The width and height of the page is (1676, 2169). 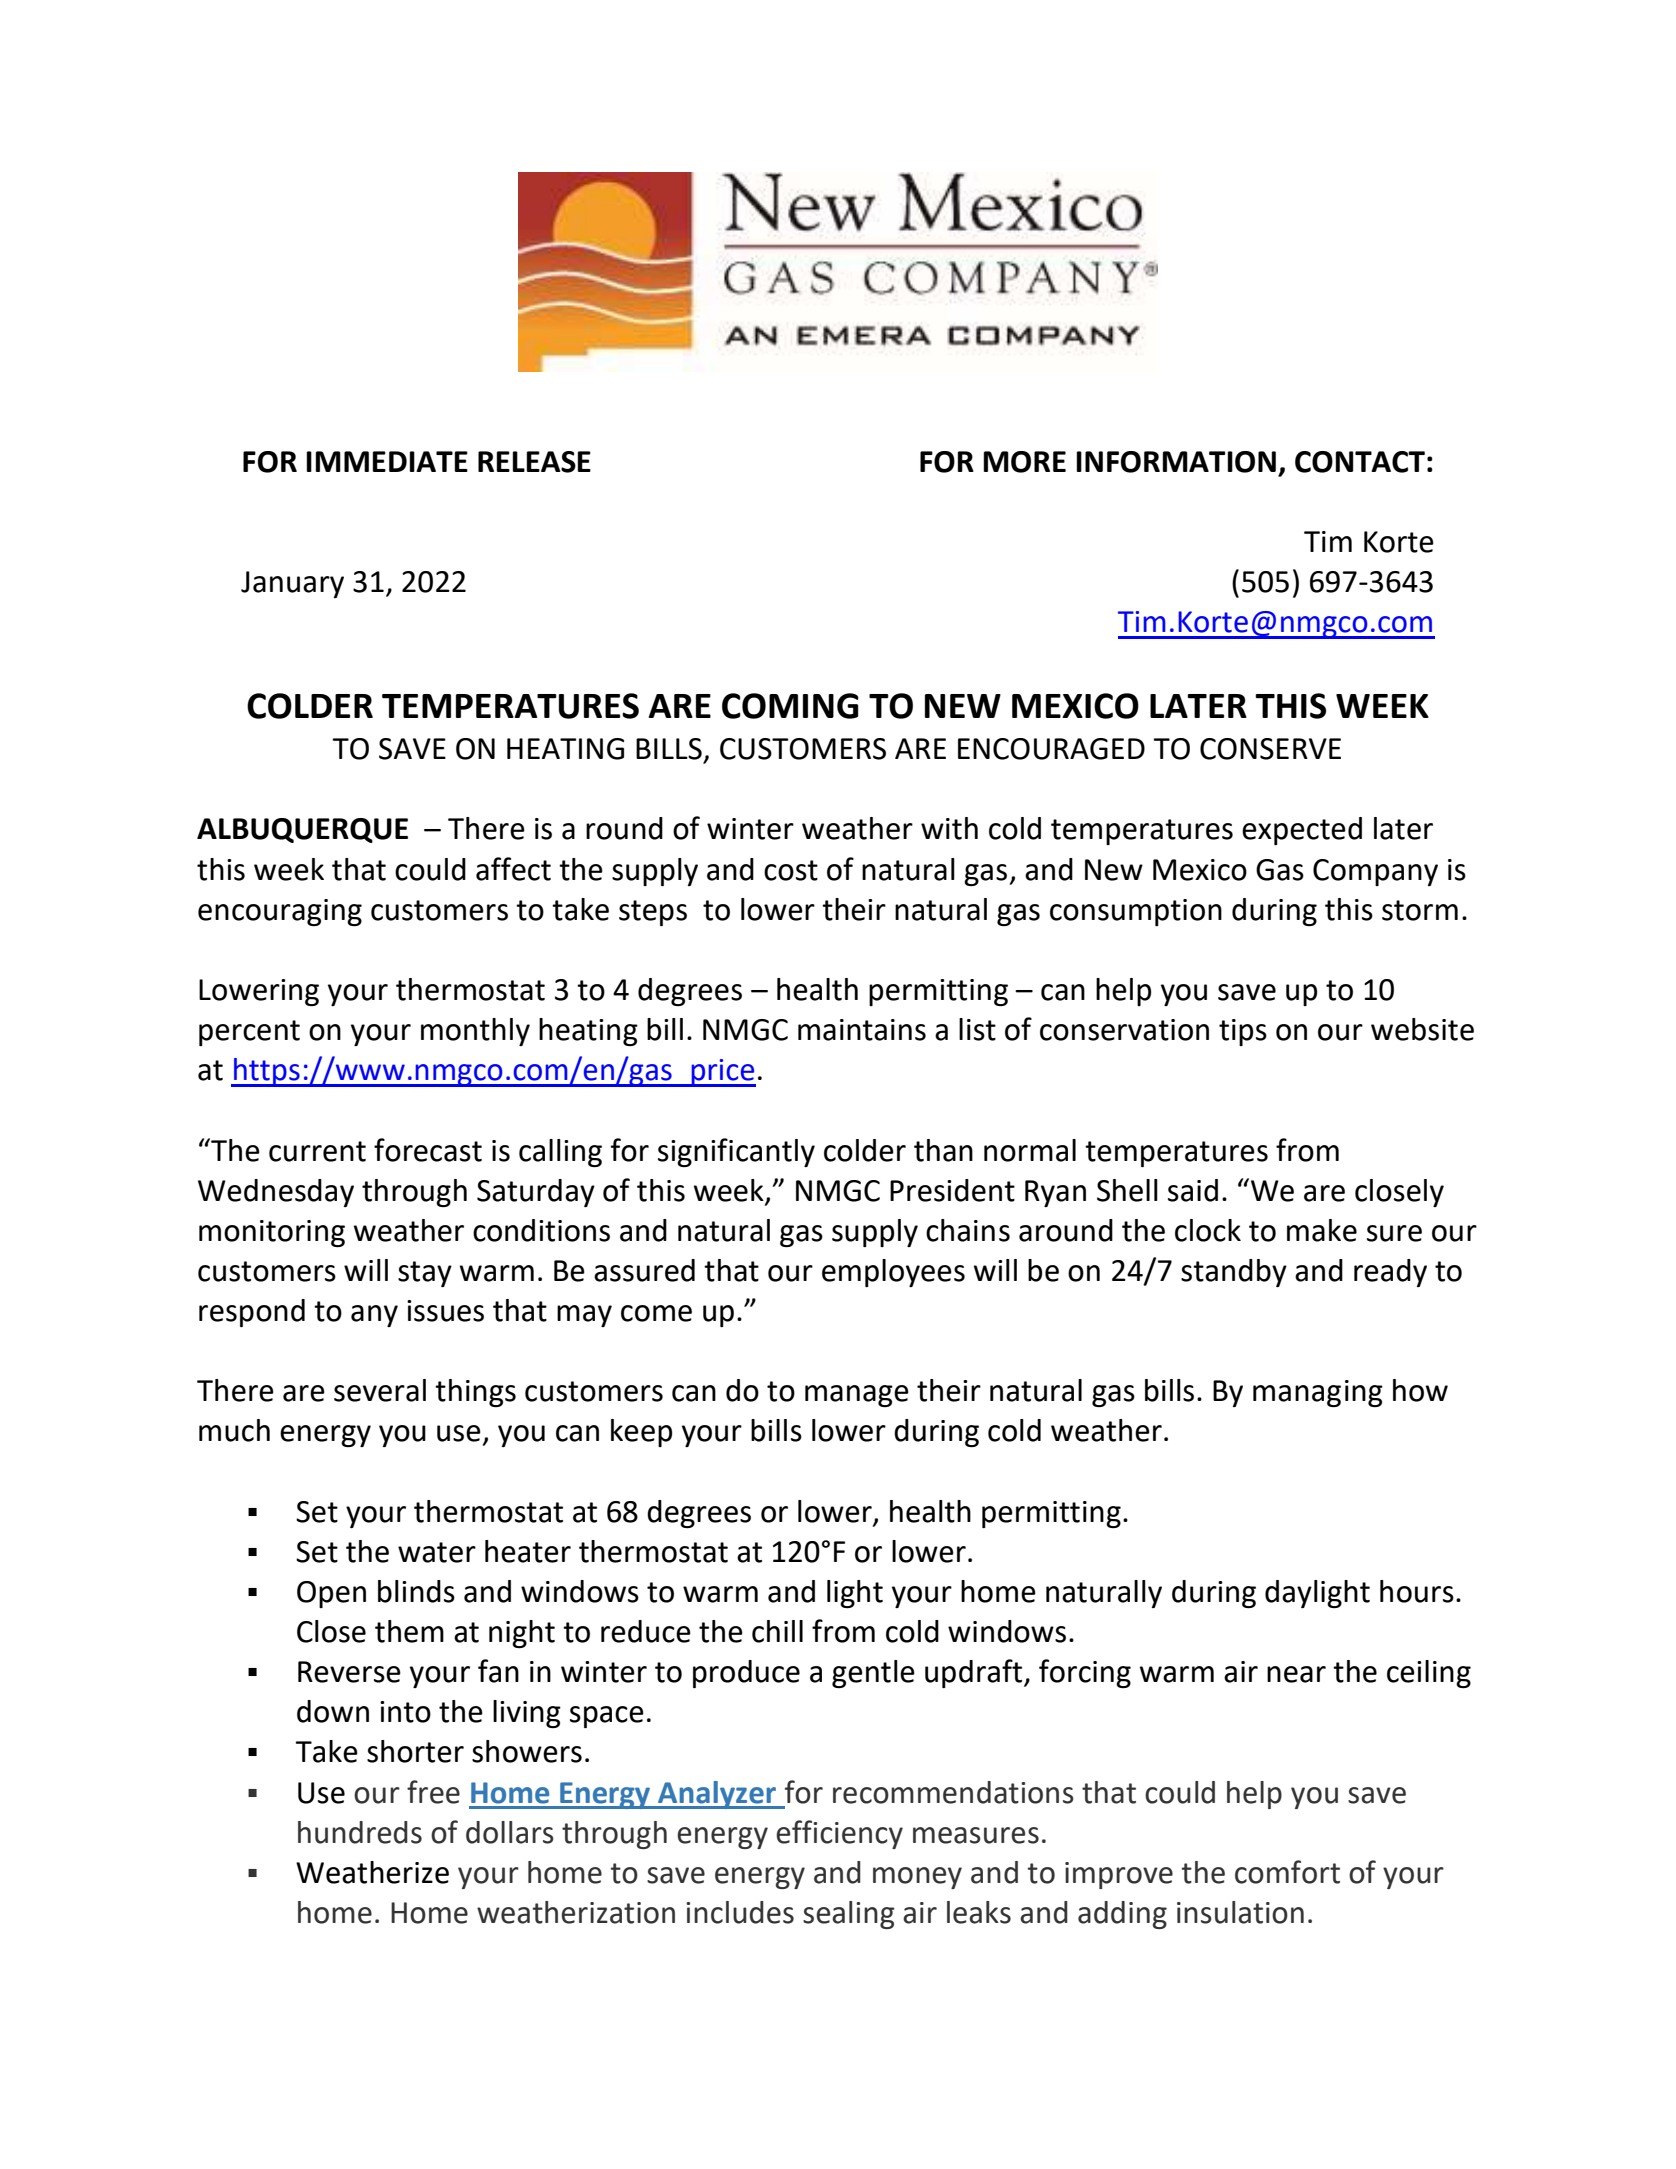 I want to click on CONTACT, so click(x=1360, y=462).
